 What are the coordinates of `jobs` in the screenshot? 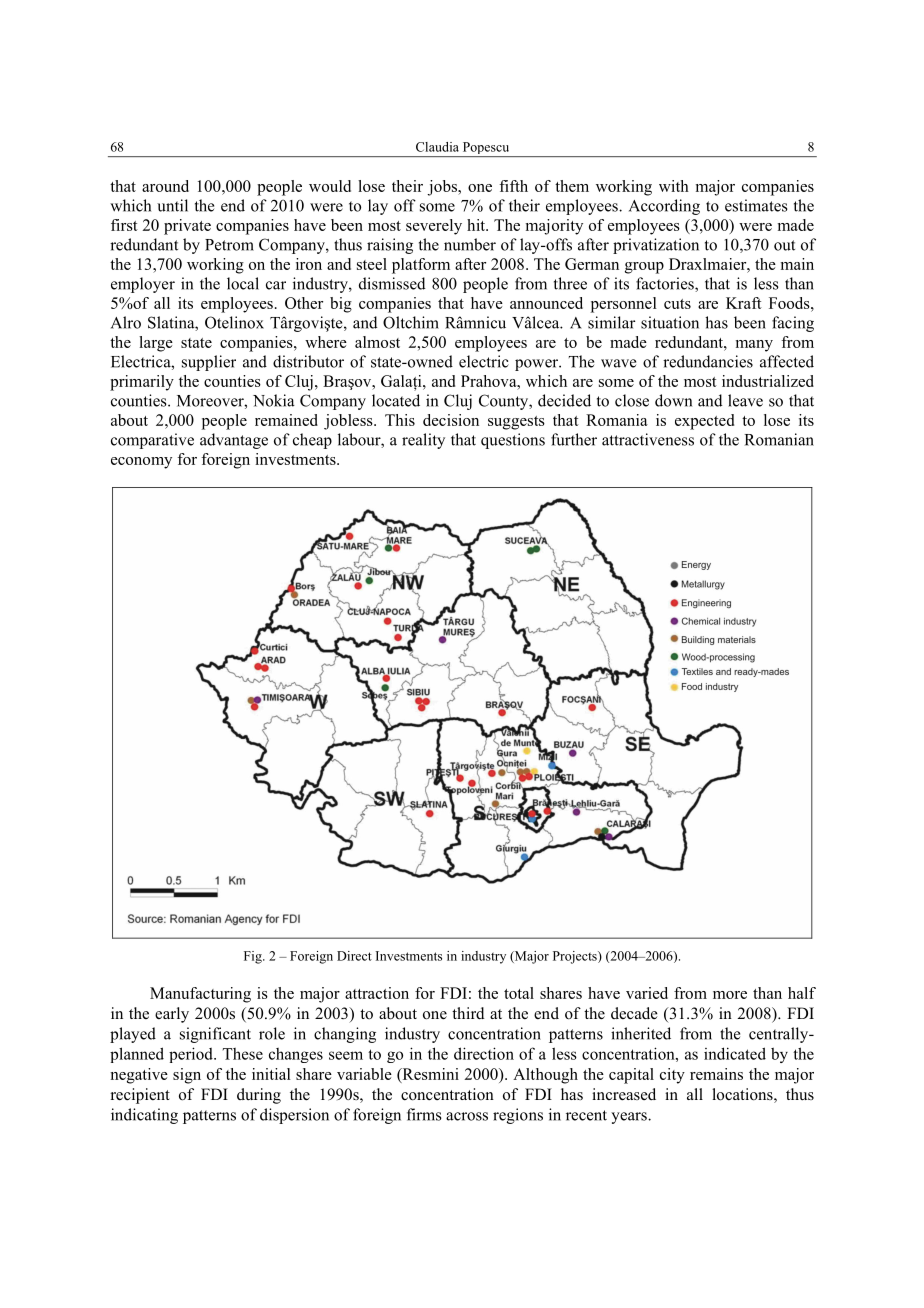 It's located at (443, 188).
